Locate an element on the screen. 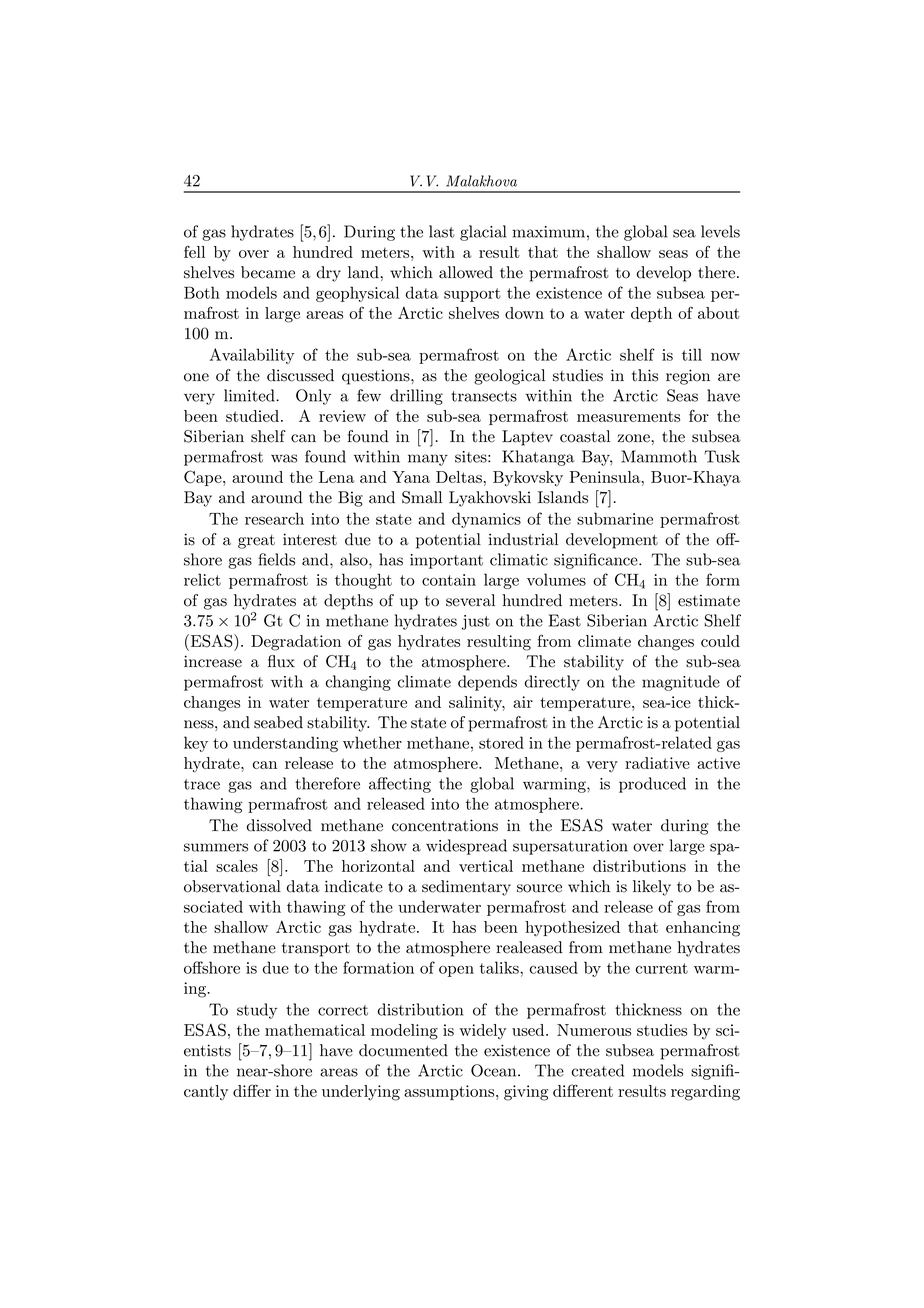 The width and height of the screenshot is (924, 1308). allowed is located at coordinates (466, 272).
